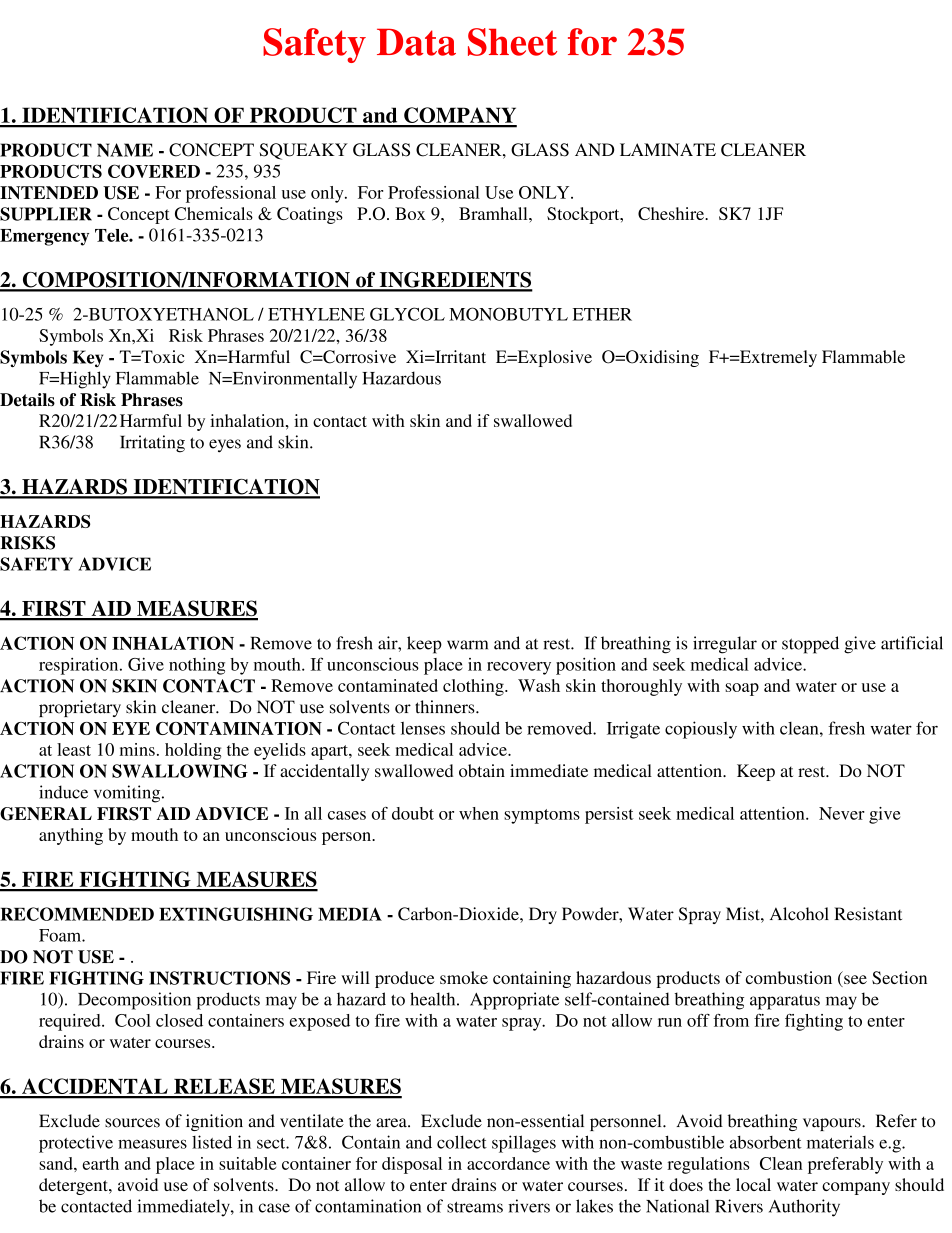  I want to click on GLYCOL, so click(407, 314).
